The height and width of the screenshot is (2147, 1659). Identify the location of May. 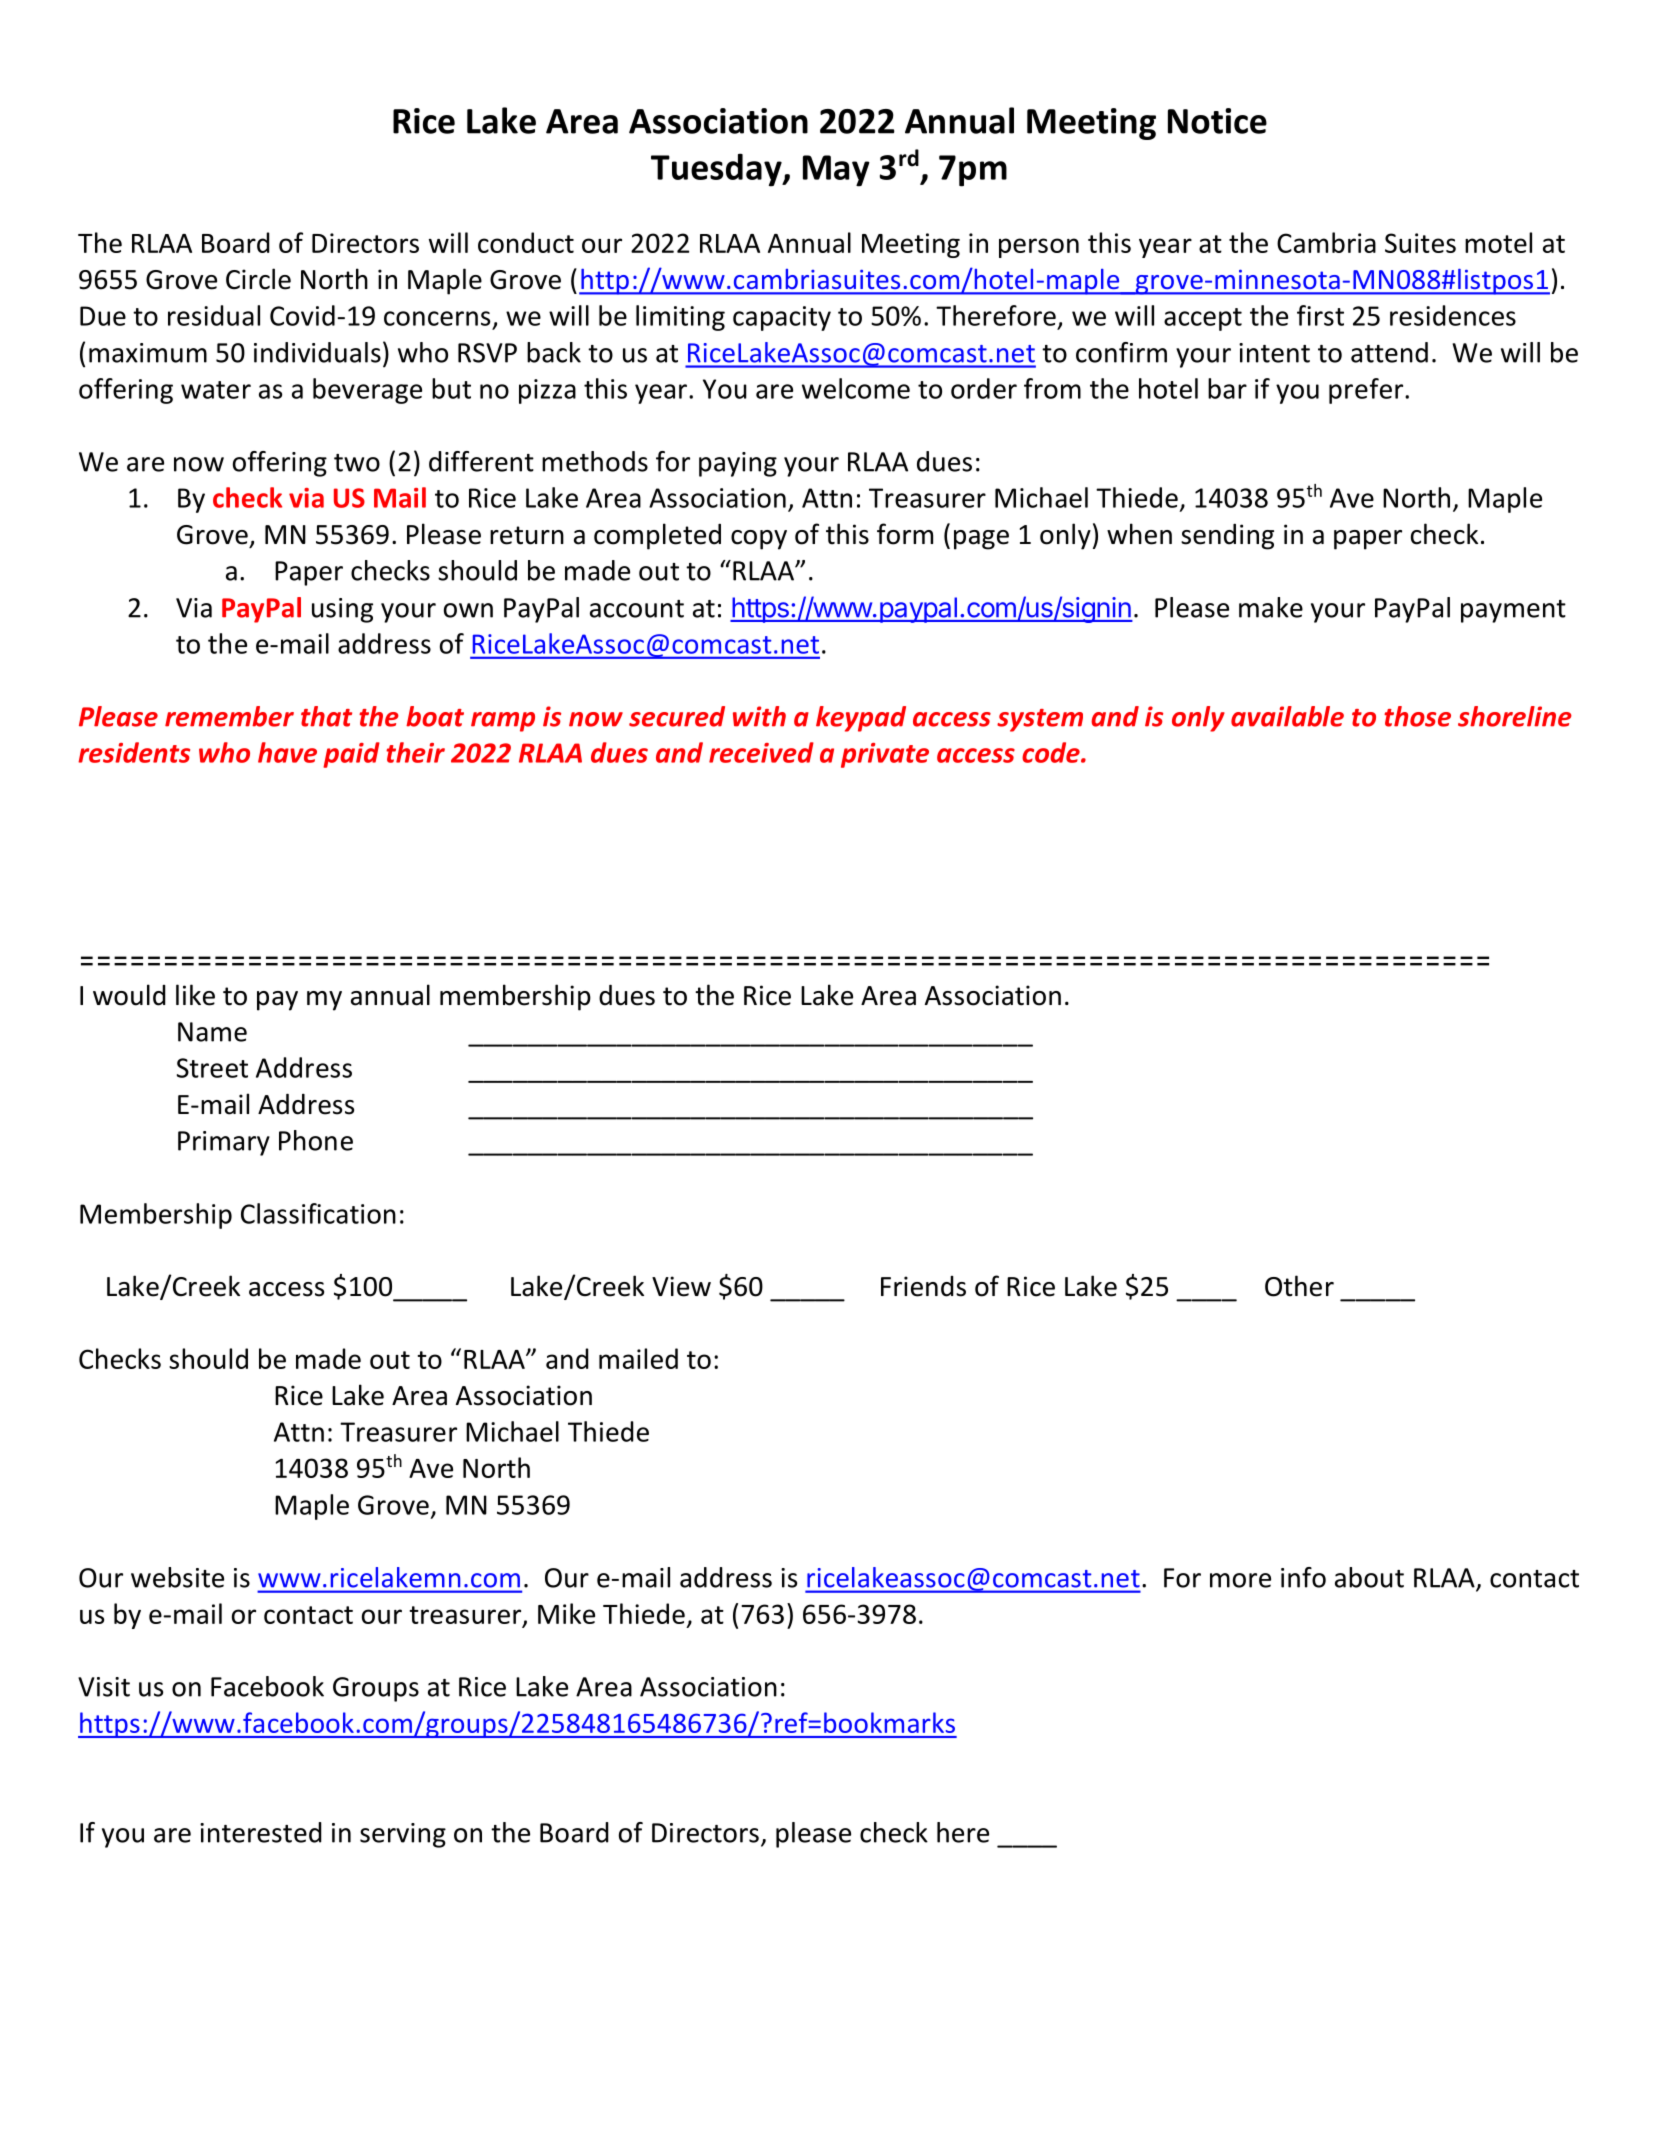
(836, 171).
